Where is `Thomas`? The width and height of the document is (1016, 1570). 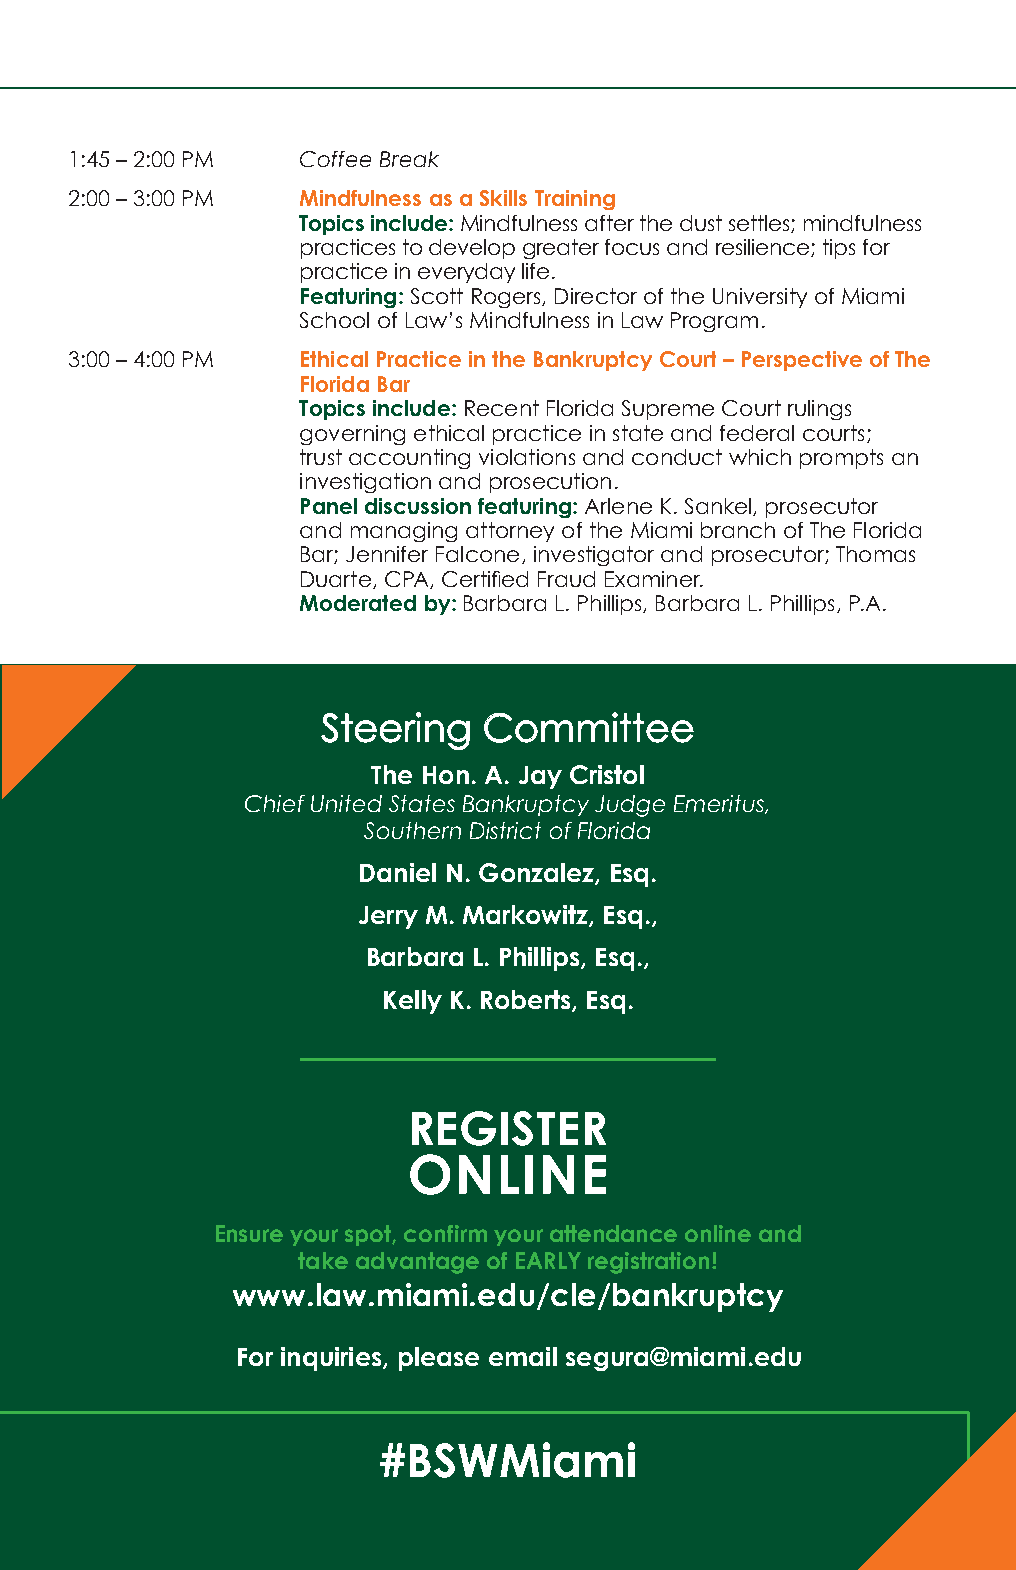
Thomas is located at coordinates (875, 554).
